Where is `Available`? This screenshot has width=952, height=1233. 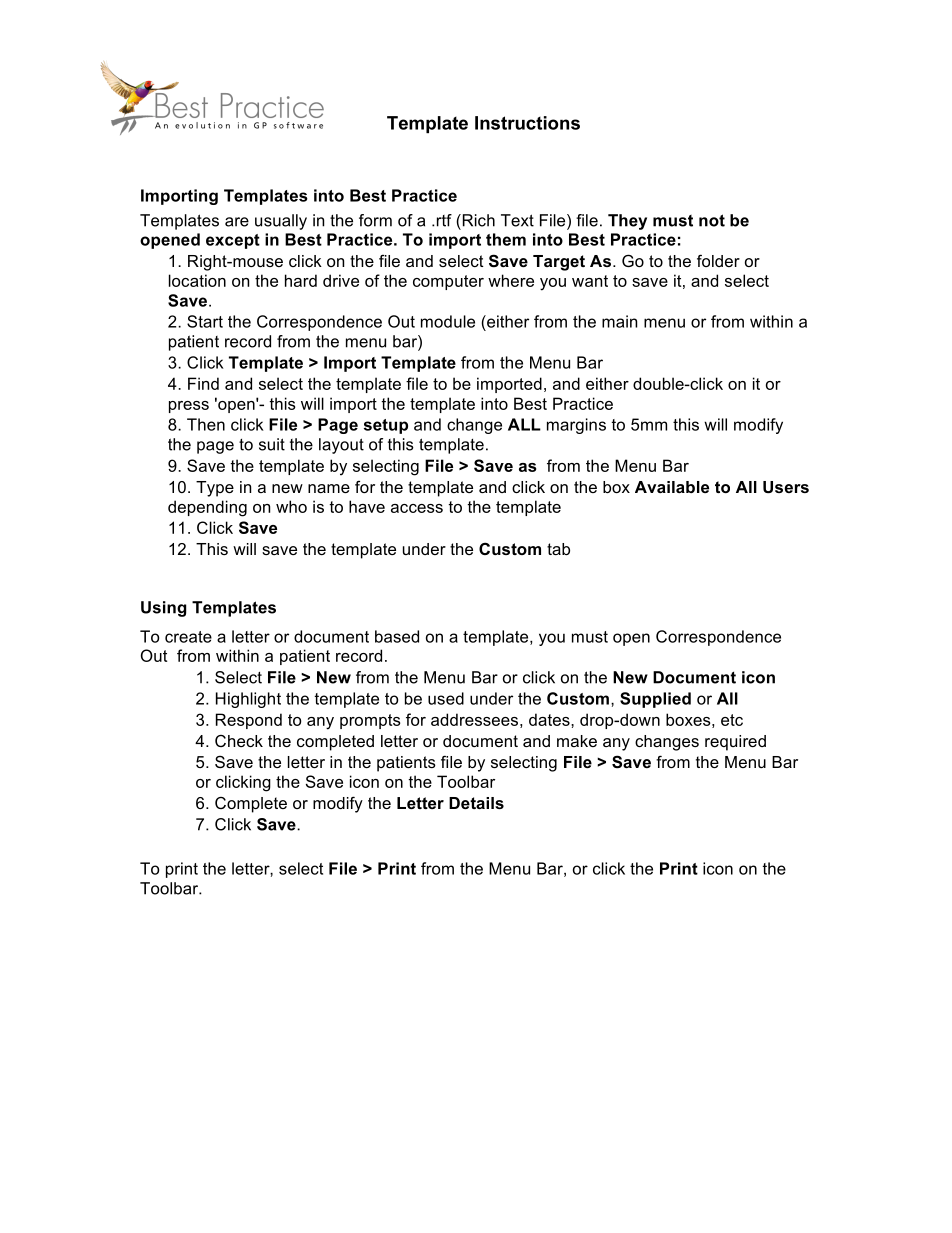
Available is located at coordinates (672, 487).
